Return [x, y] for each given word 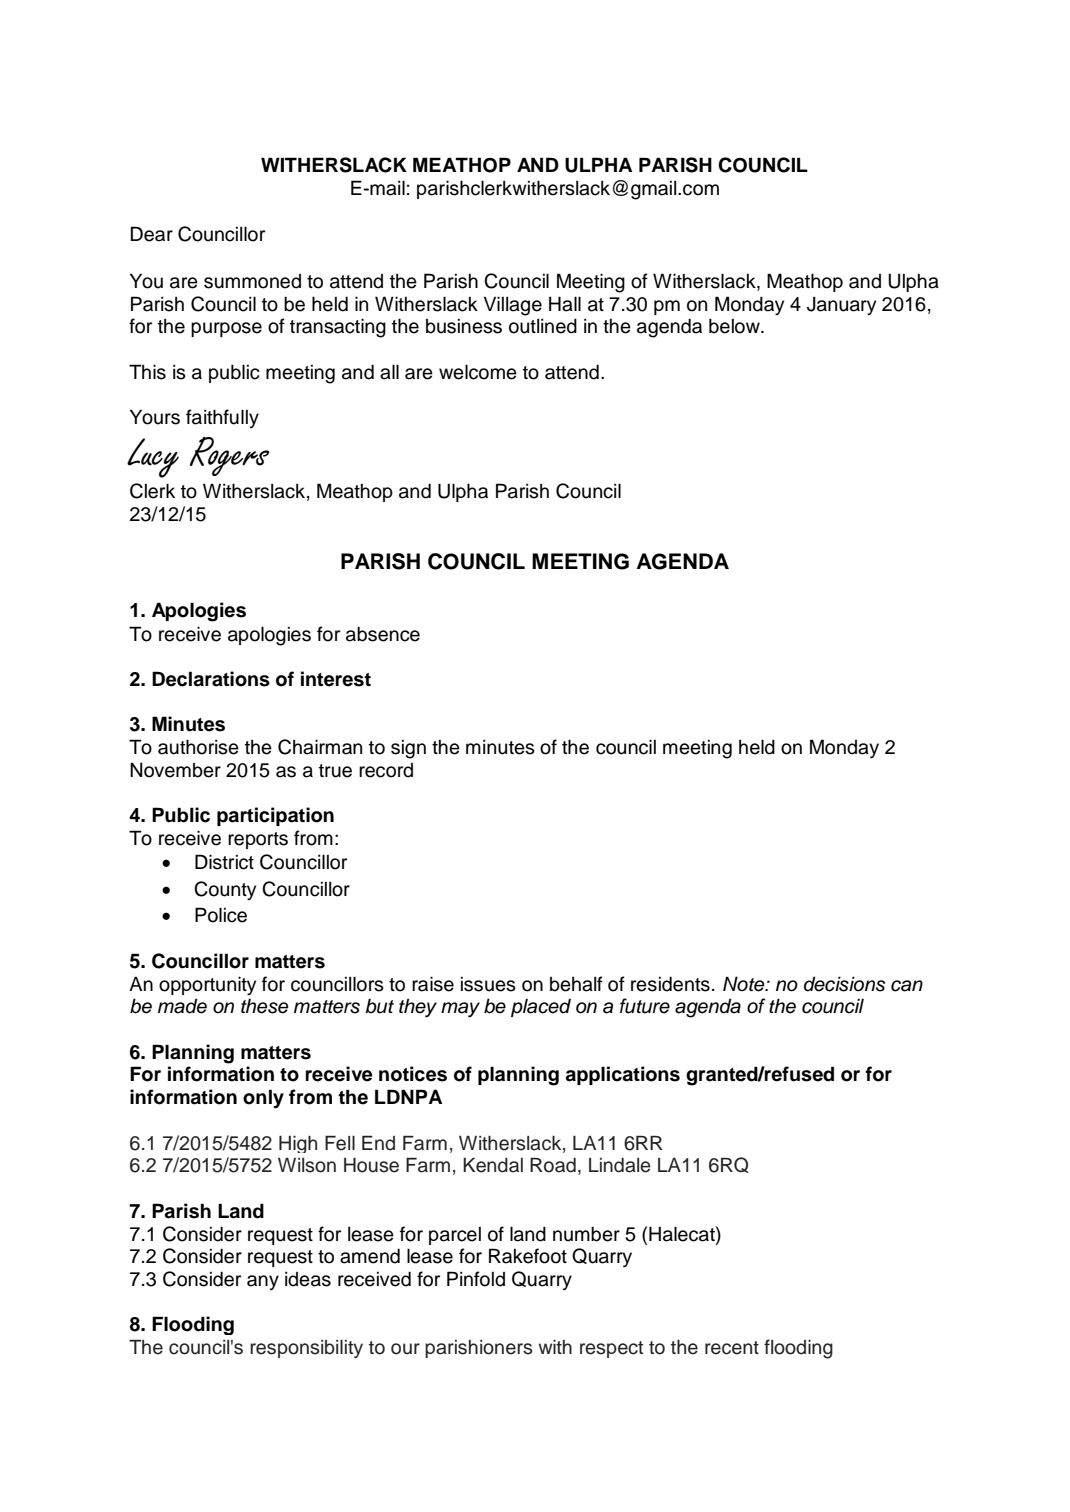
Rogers [229, 456]
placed [541, 1008]
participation [275, 816]
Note [745, 984]
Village [513, 306]
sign [408, 749]
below [735, 326]
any [263, 1282]
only [263, 1099]
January [841, 306]
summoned [252, 281]
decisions [844, 984]
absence [383, 634]
